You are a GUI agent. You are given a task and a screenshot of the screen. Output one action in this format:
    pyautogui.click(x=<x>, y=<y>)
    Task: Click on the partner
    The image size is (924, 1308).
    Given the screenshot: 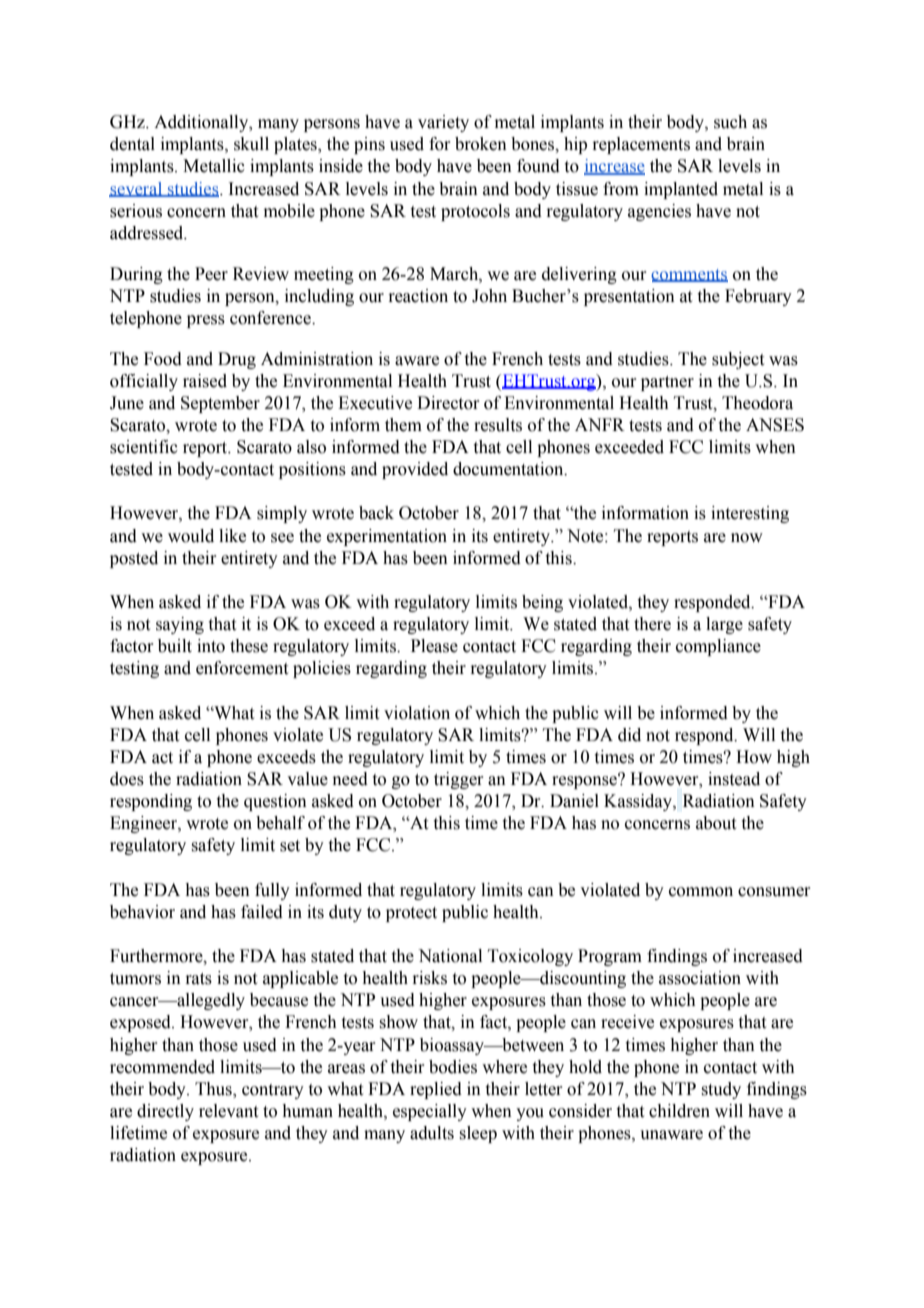 What is the action you would take?
    pyautogui.click(x=667, y=383)
